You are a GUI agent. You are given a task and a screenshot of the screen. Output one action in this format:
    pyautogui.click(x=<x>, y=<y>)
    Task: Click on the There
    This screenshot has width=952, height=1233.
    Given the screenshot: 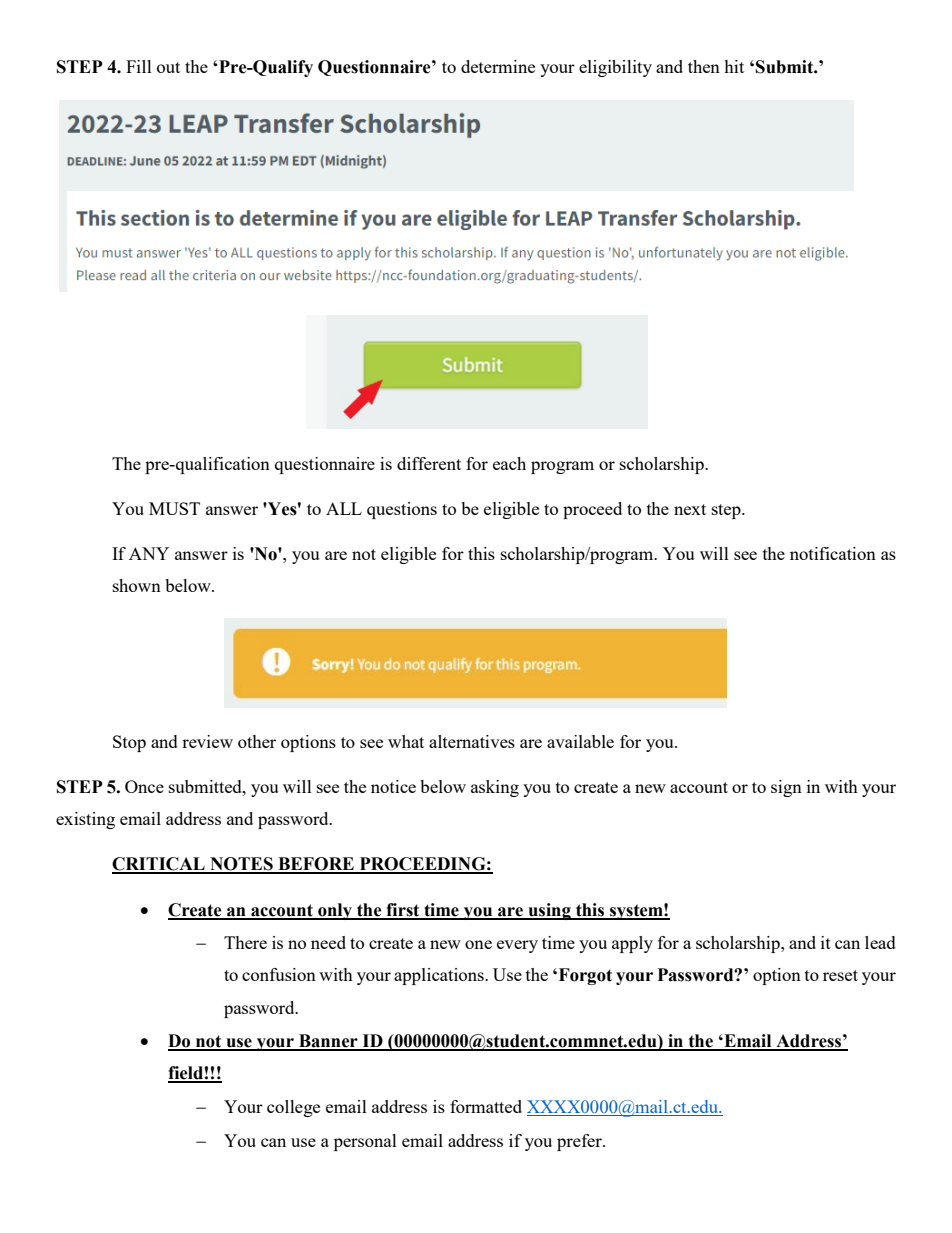 What is the action you would take?
    pyautogui.click(x=245, y=942)
